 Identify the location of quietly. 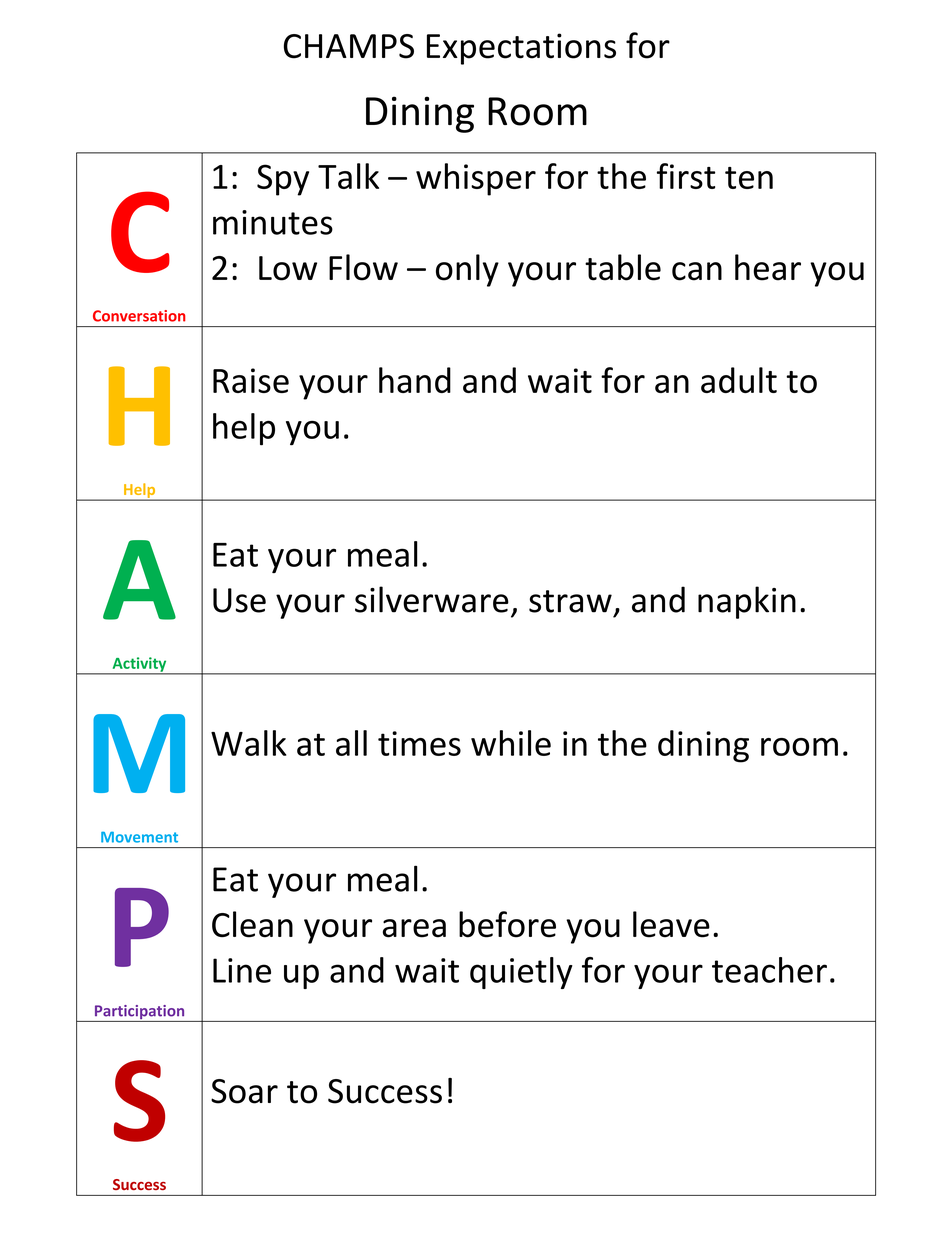
(521, 973).
